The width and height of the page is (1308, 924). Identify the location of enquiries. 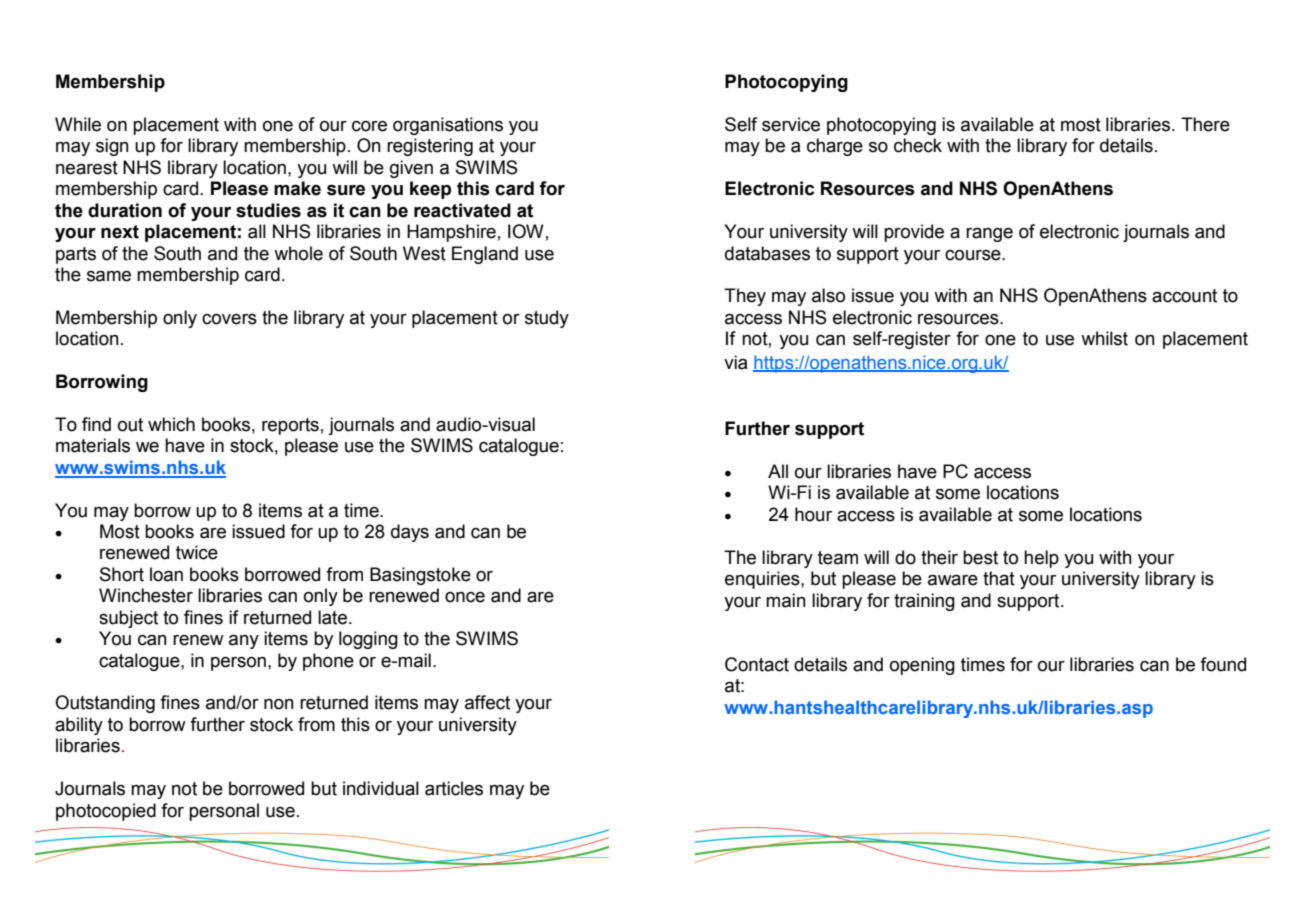
(763, 580).
